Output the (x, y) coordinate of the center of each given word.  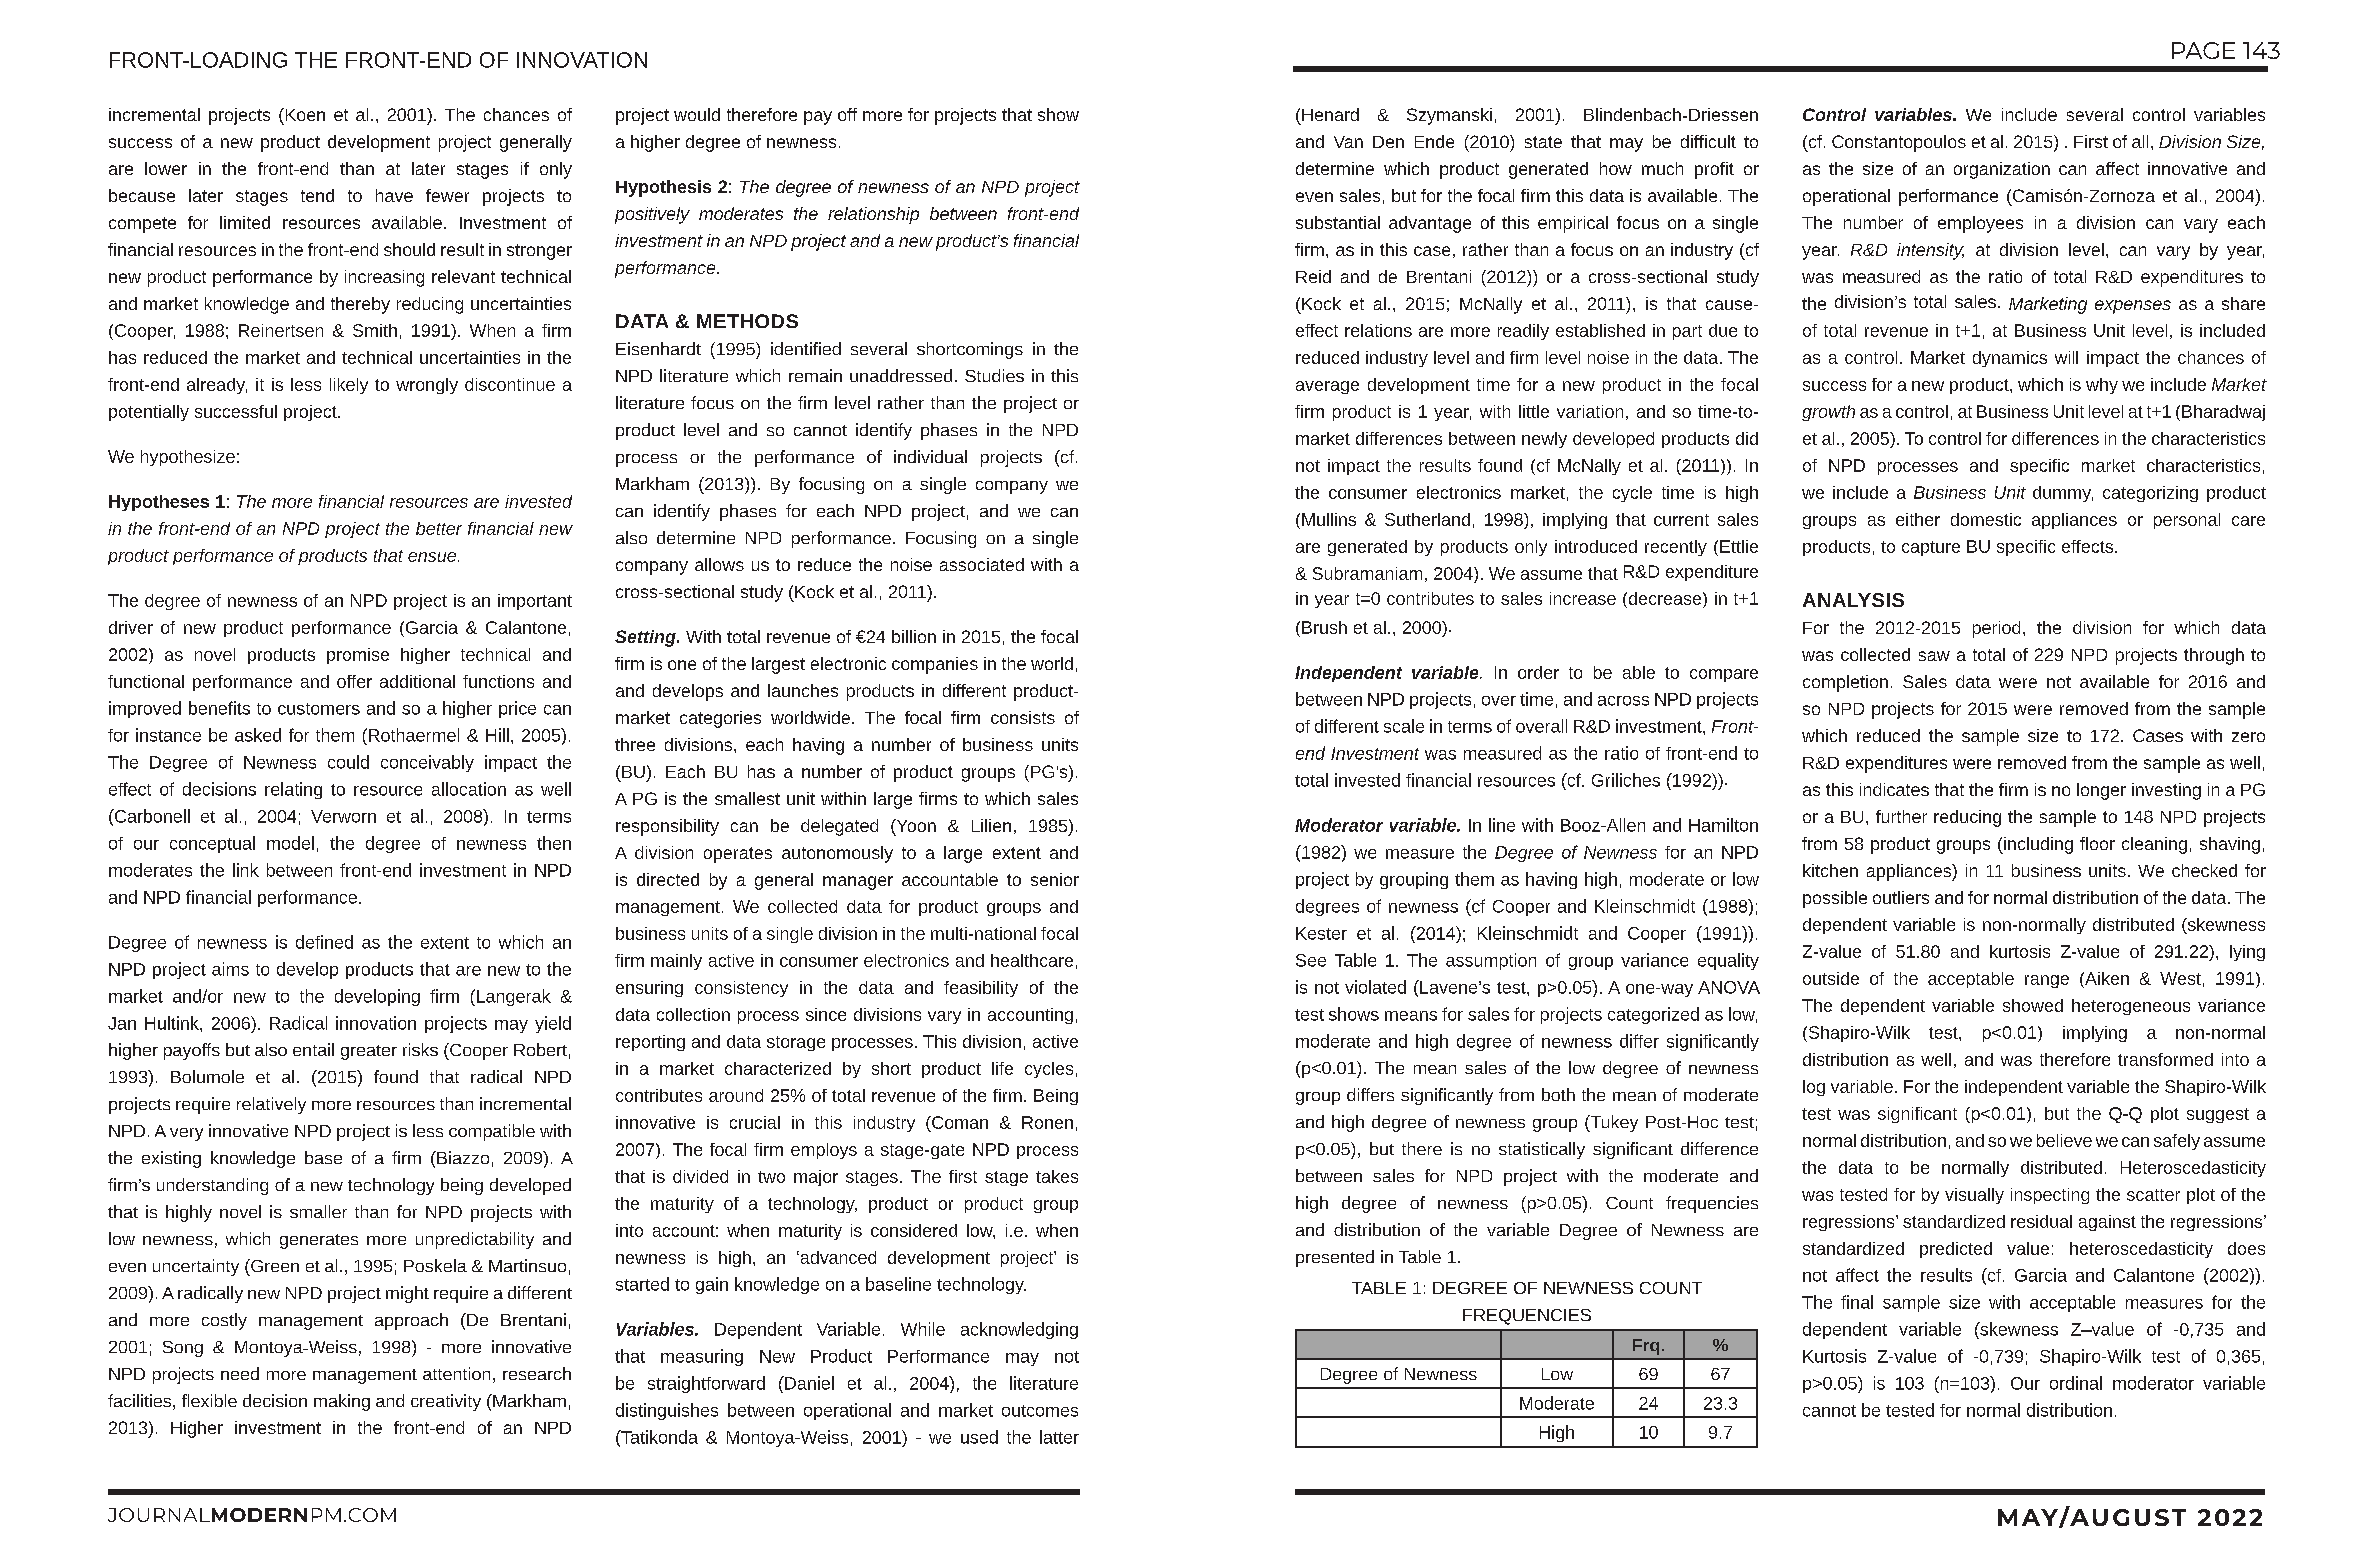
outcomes (1040, 1411)
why (2102, 386)
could (348, 762)
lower (166, 168)
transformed (2165, 1059)
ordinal (2076, 1383)
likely (349, 386)
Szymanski (1449, 116)
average (1327, 387)
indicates (1894, 789)
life (1002, 1068)
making (342, 1402)
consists (1023, 717)
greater (369, 1052)
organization (2002, 170)
